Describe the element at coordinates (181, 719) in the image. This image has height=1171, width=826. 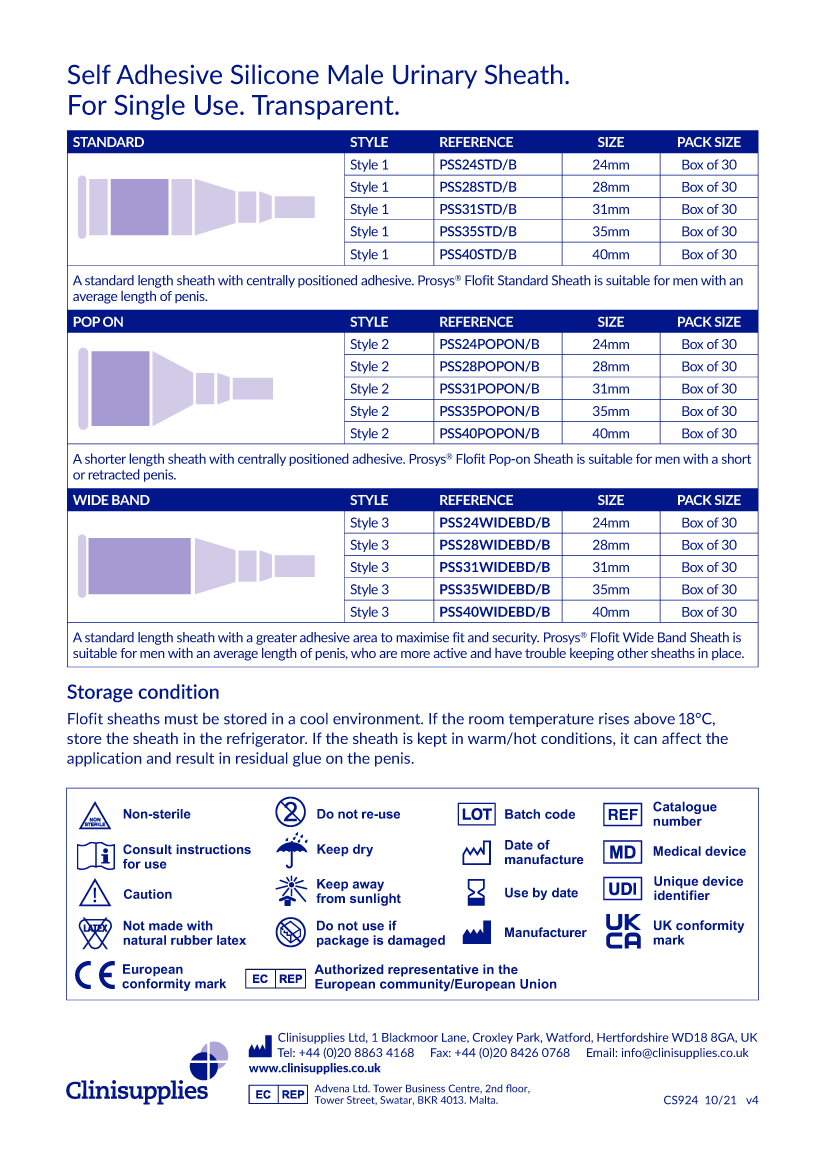
I see `must` at that location.
